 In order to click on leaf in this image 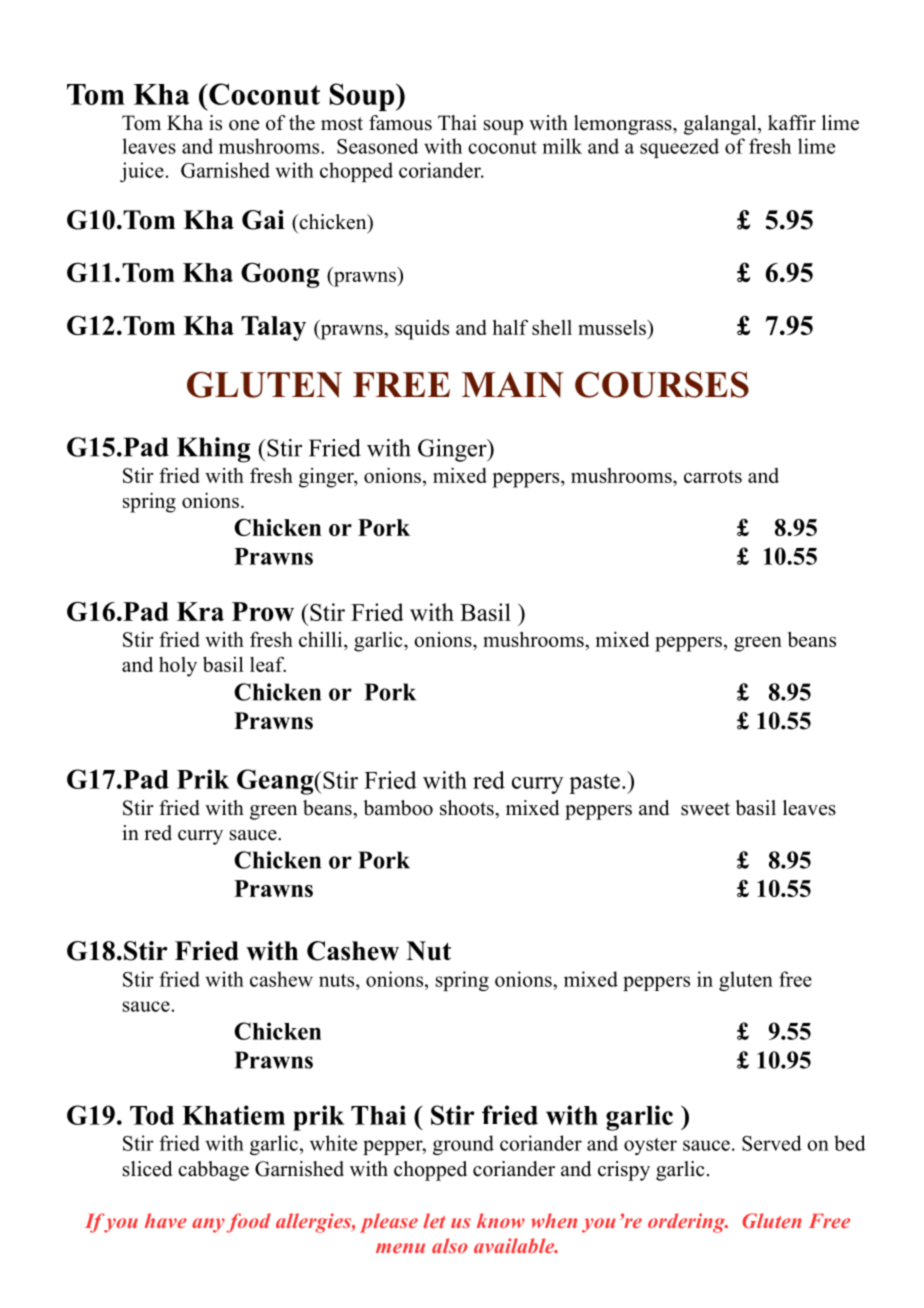, I will do `click(268, 664)`.
